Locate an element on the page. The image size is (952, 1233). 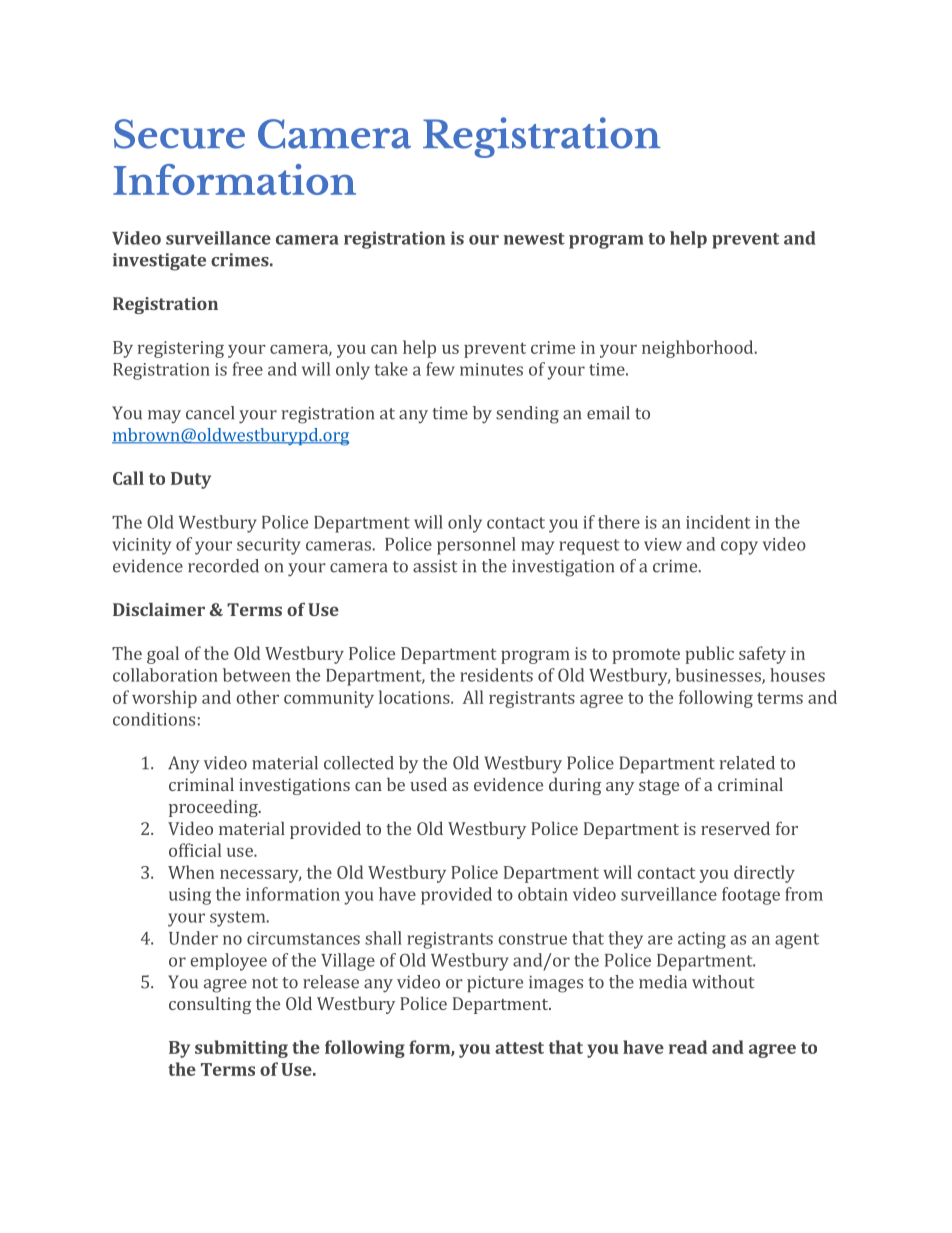
proceeding is located at coordinates (214, 808).
